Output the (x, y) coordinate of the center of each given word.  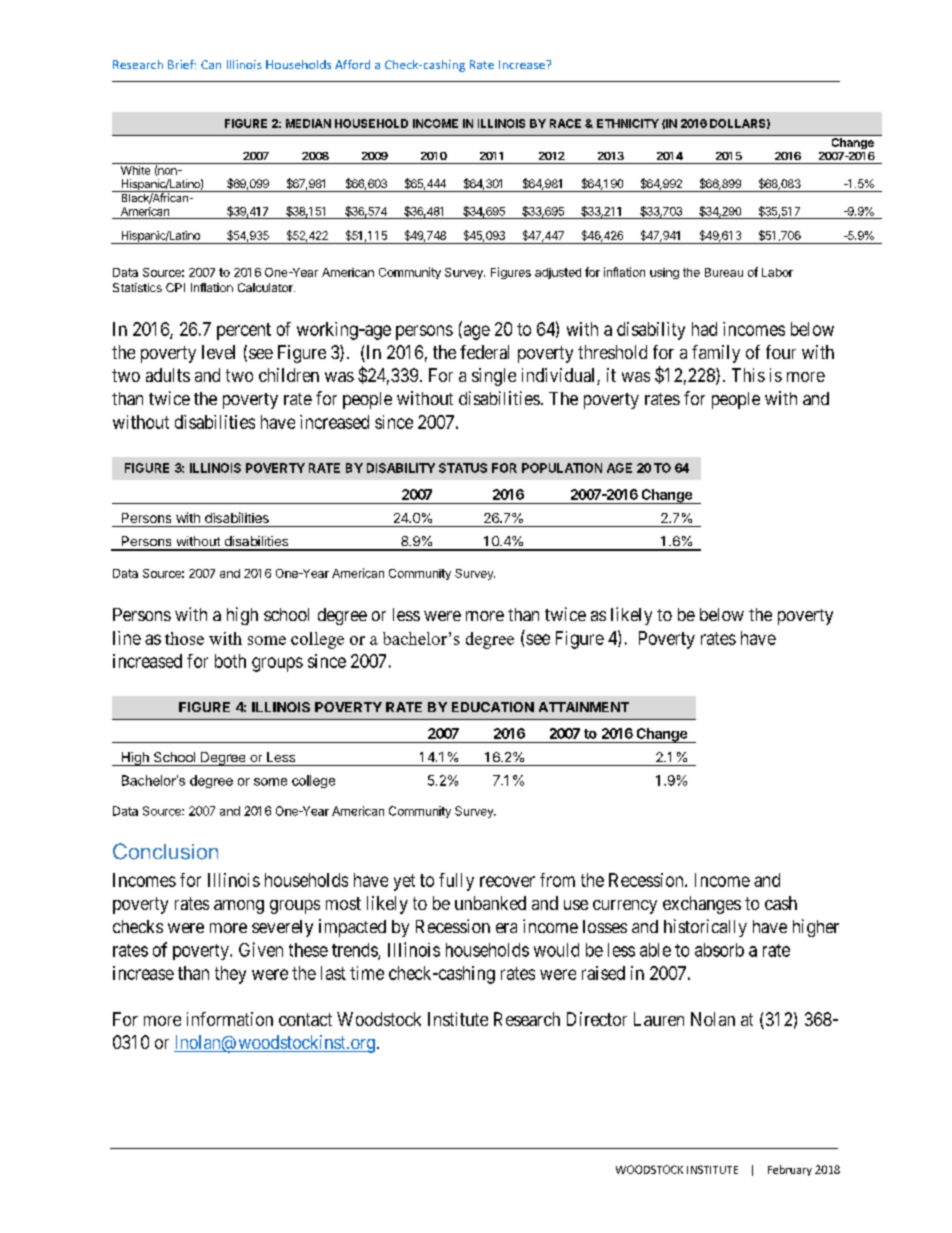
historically (705, 928)
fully (456, 882)
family (716, 354)
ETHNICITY (628, 123)
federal (484, 352)
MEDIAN (308, 123)
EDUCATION (493, 707)
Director (597, 1019)
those (184, 638)
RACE (565, 123)
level (218, 352)
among (239, 907)
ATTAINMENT (584, 707)
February (790, 1170)
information (230, 1019)
